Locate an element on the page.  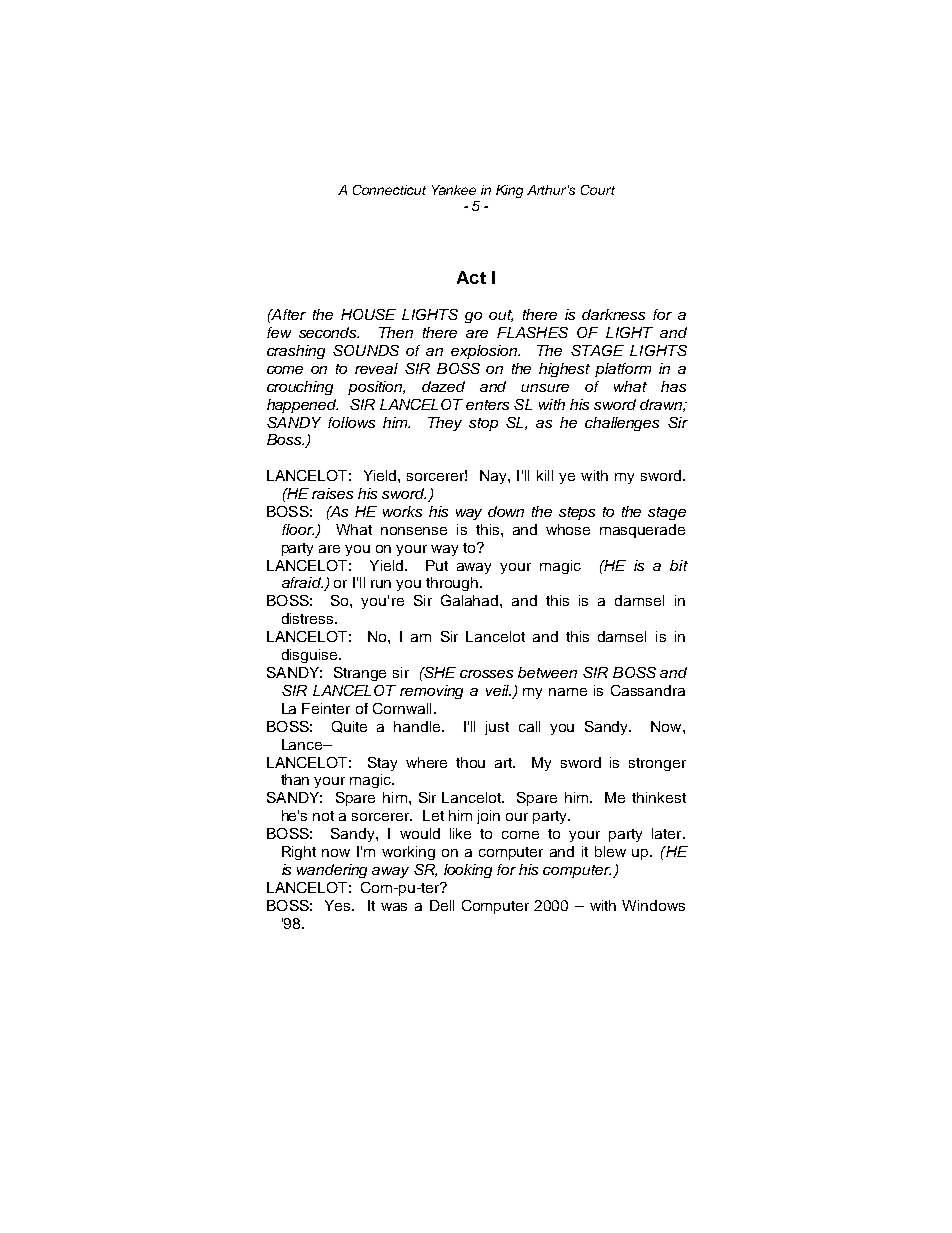
wandering is located at coordinates (332, 871).
